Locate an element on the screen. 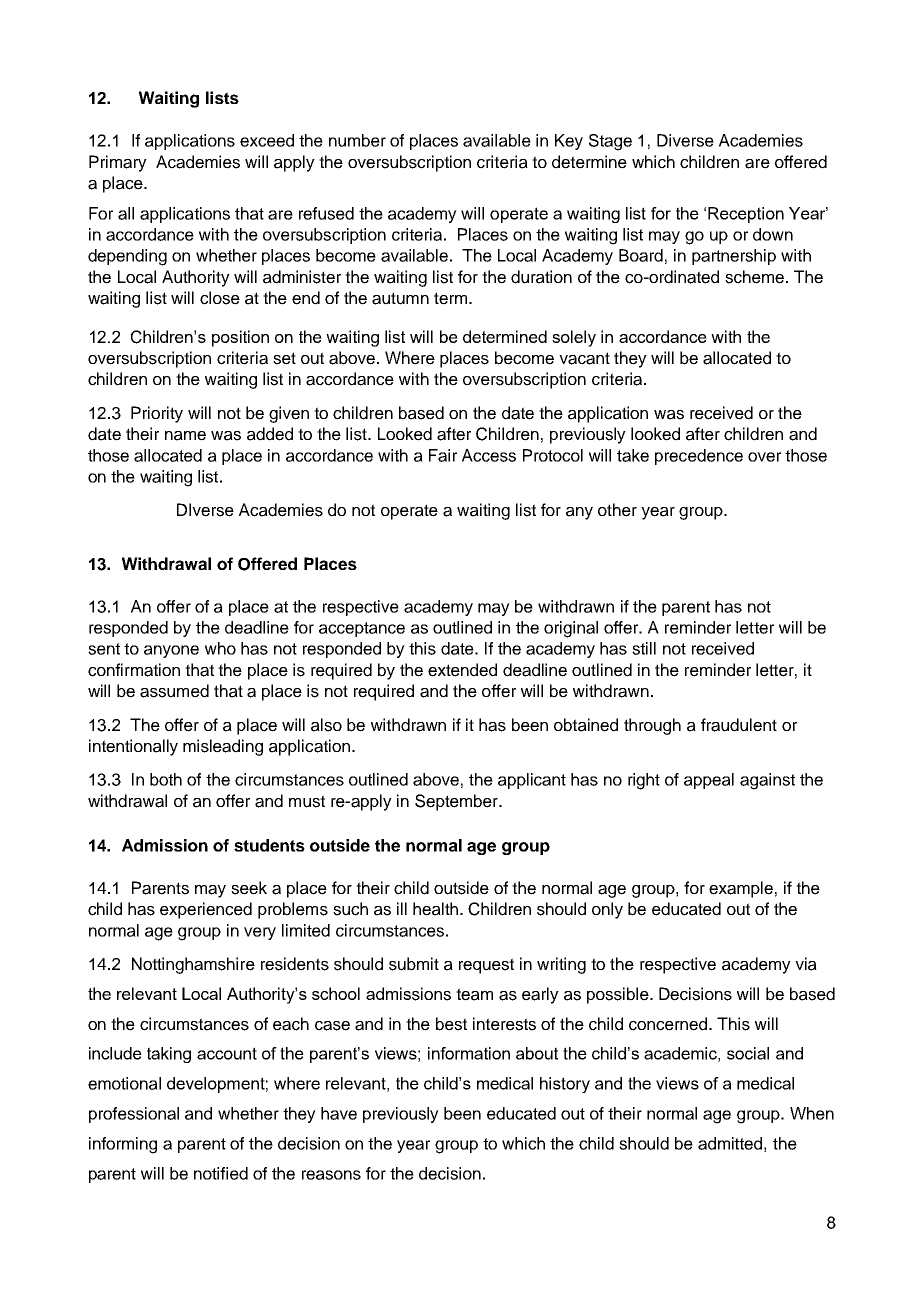 The width and height of the screenshot is (924, 1308). Primary is located at coordinates (118, 163).
